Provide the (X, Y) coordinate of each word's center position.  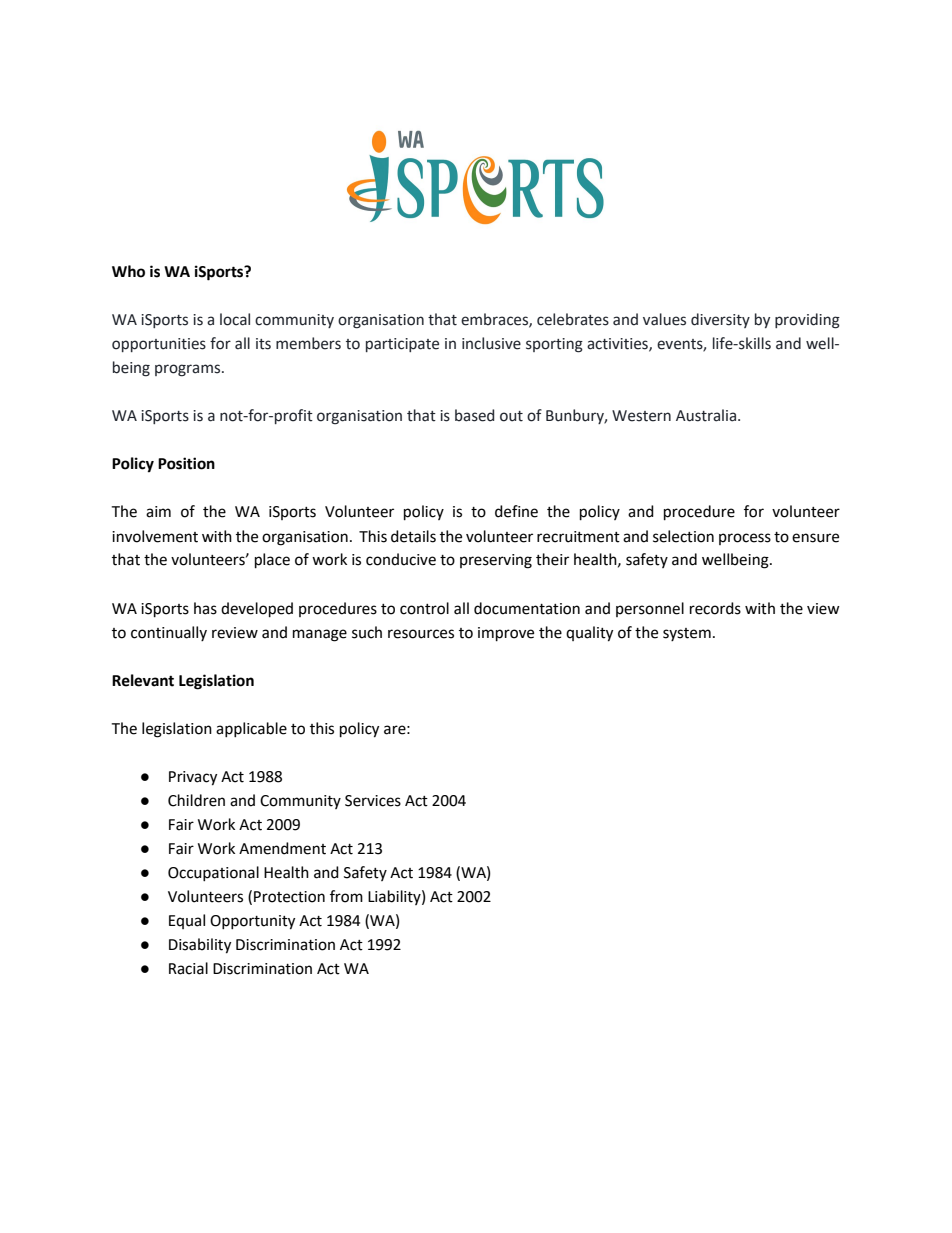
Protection (289, 897)
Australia (707, 415)
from (346, 896)
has (205, 608)
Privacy (193, 778)
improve (506, 634)
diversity (720, 320)
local (235, 319)
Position (186, 463)
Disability (200, 946)
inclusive (491, 343)
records (715, 608)
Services (373, 801)
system (687, 634)
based (474, 415)
